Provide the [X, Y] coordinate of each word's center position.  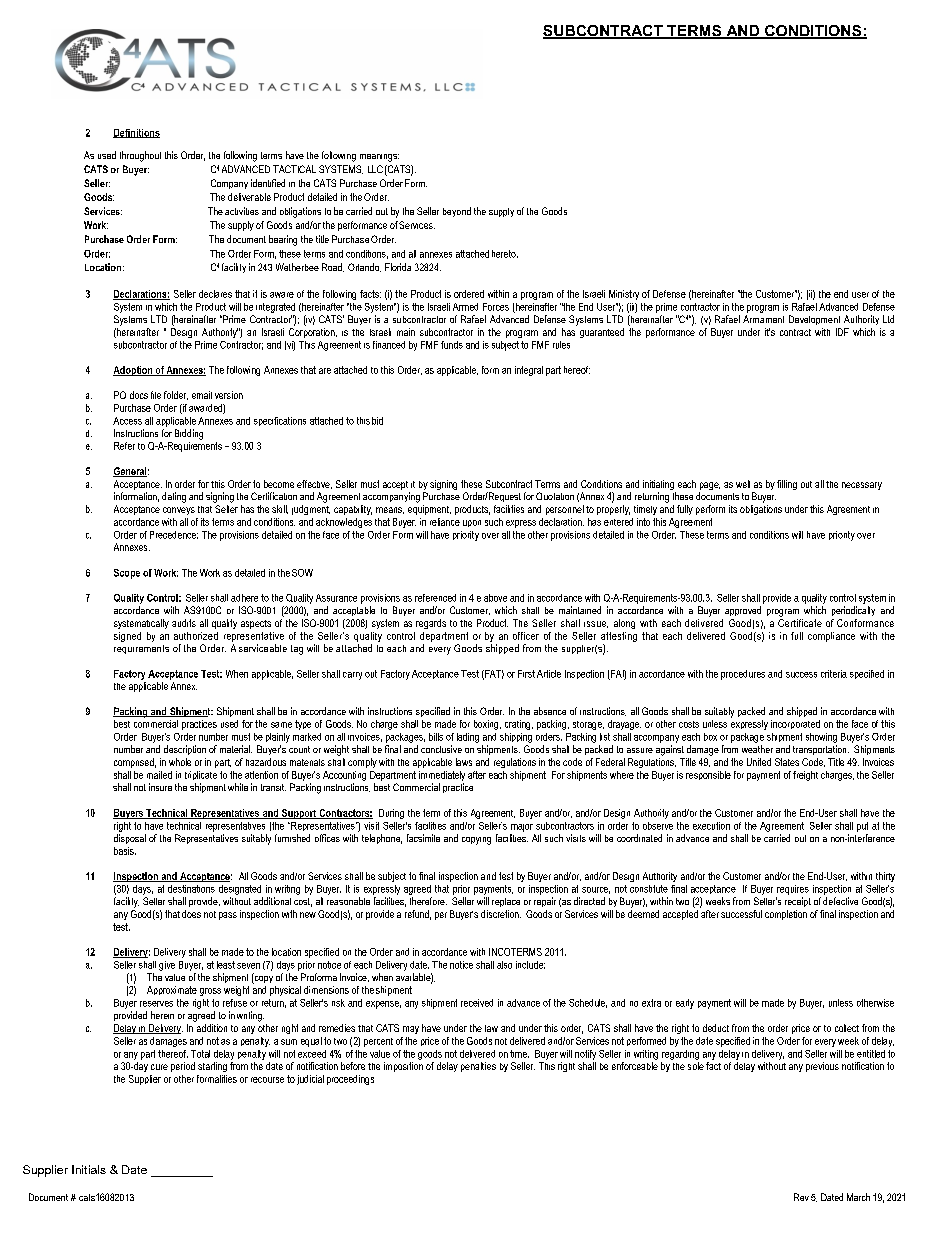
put [862, 827]
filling [787, 485]
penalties [478, 1067]
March [858, 1197]
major [522, 828]
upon [472, 523]
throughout [140, 156]
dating [174, 497]
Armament [763, 319]
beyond [457, 212]
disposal [130, 839]
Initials [89, 1169]
